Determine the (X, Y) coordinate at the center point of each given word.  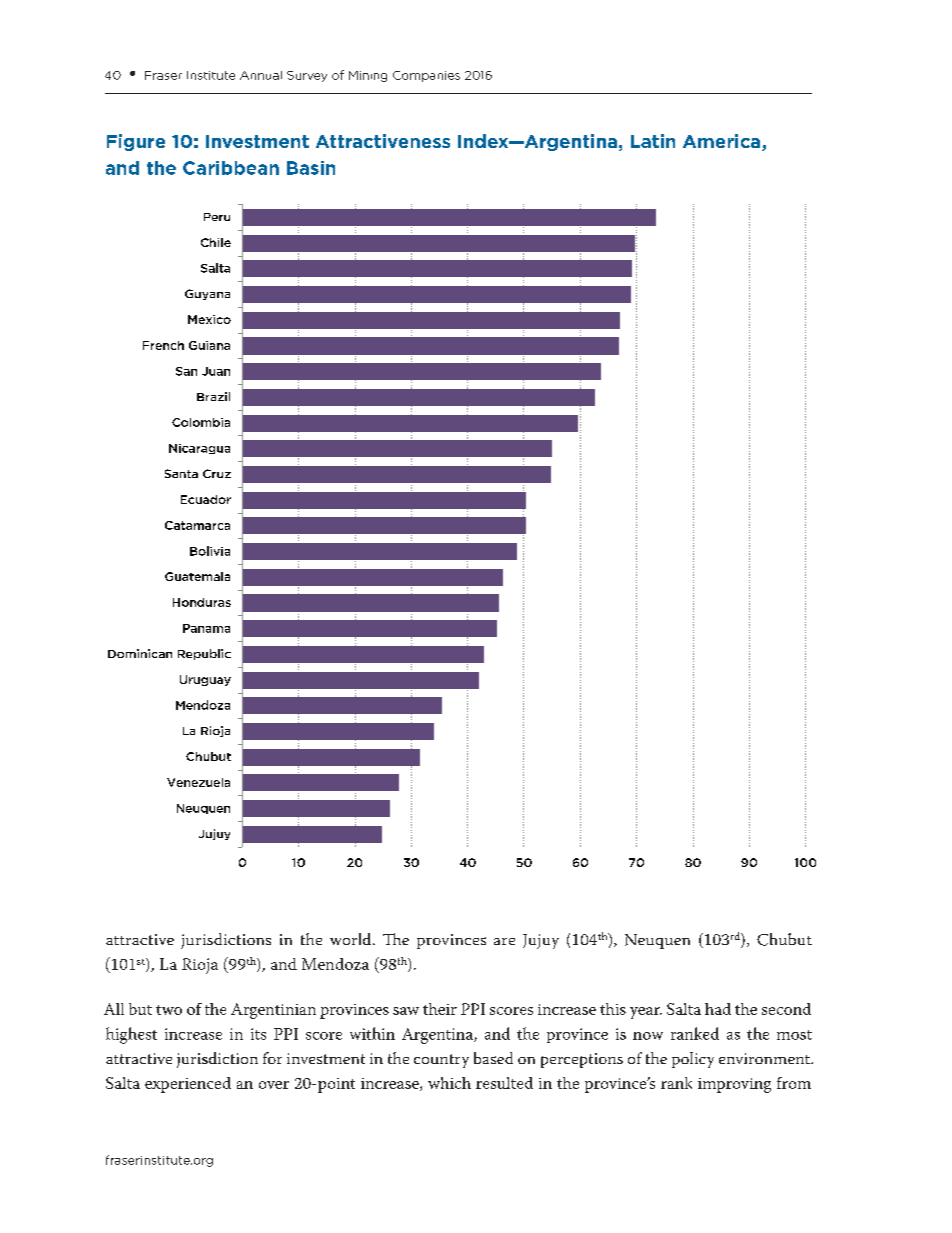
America (723, 142)
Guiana (209, 345)
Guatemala (197, 576)
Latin (653, 141)
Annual (261, 75)
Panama (206, 628)
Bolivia (210, 551)
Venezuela (198, 782)
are (504, 941)
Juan (216, 371)
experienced (188, 1085)
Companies (426, 76)
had (718, 1009)
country (441, 1061)
